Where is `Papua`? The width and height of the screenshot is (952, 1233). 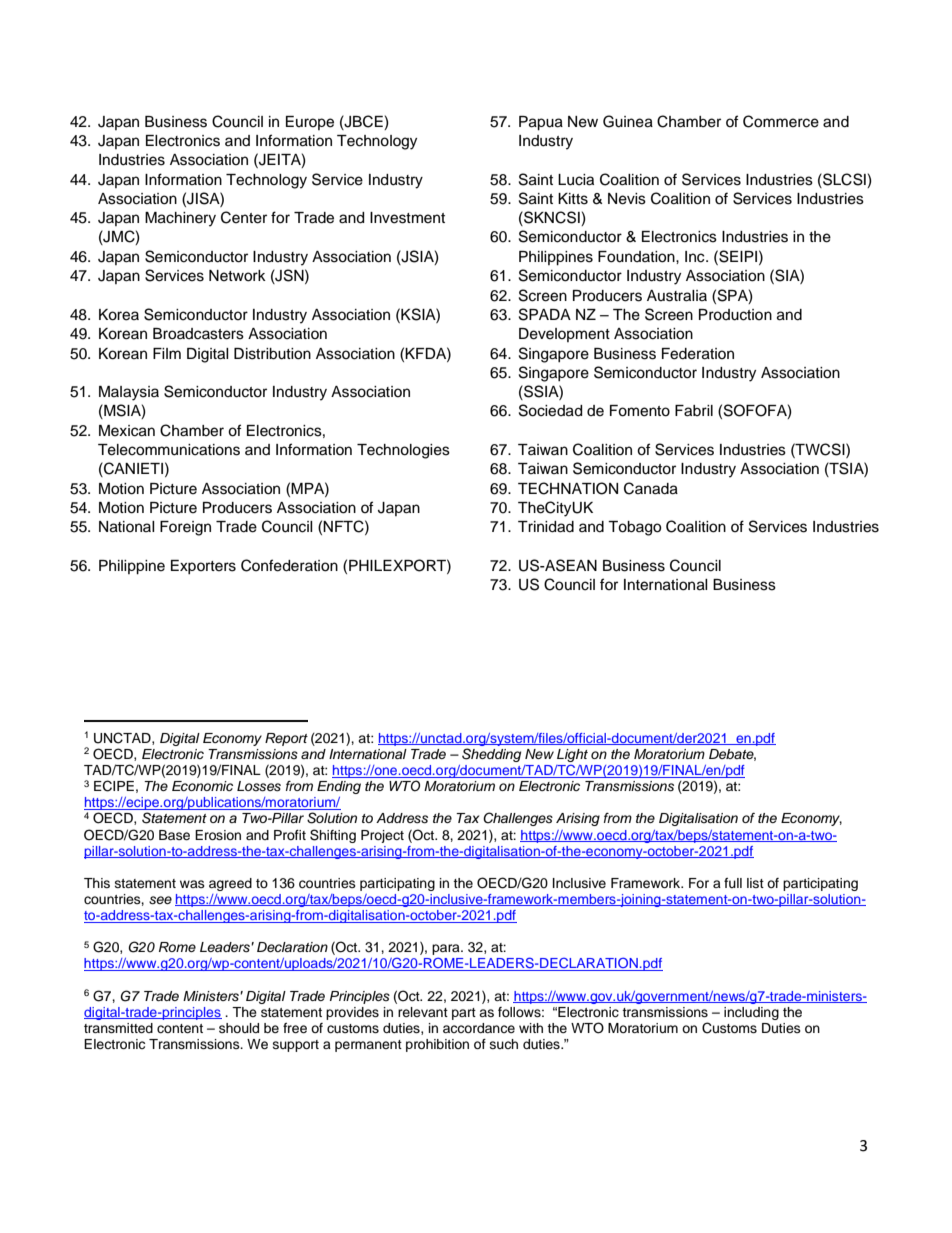
Papua is located at coordinates (541, 123).
